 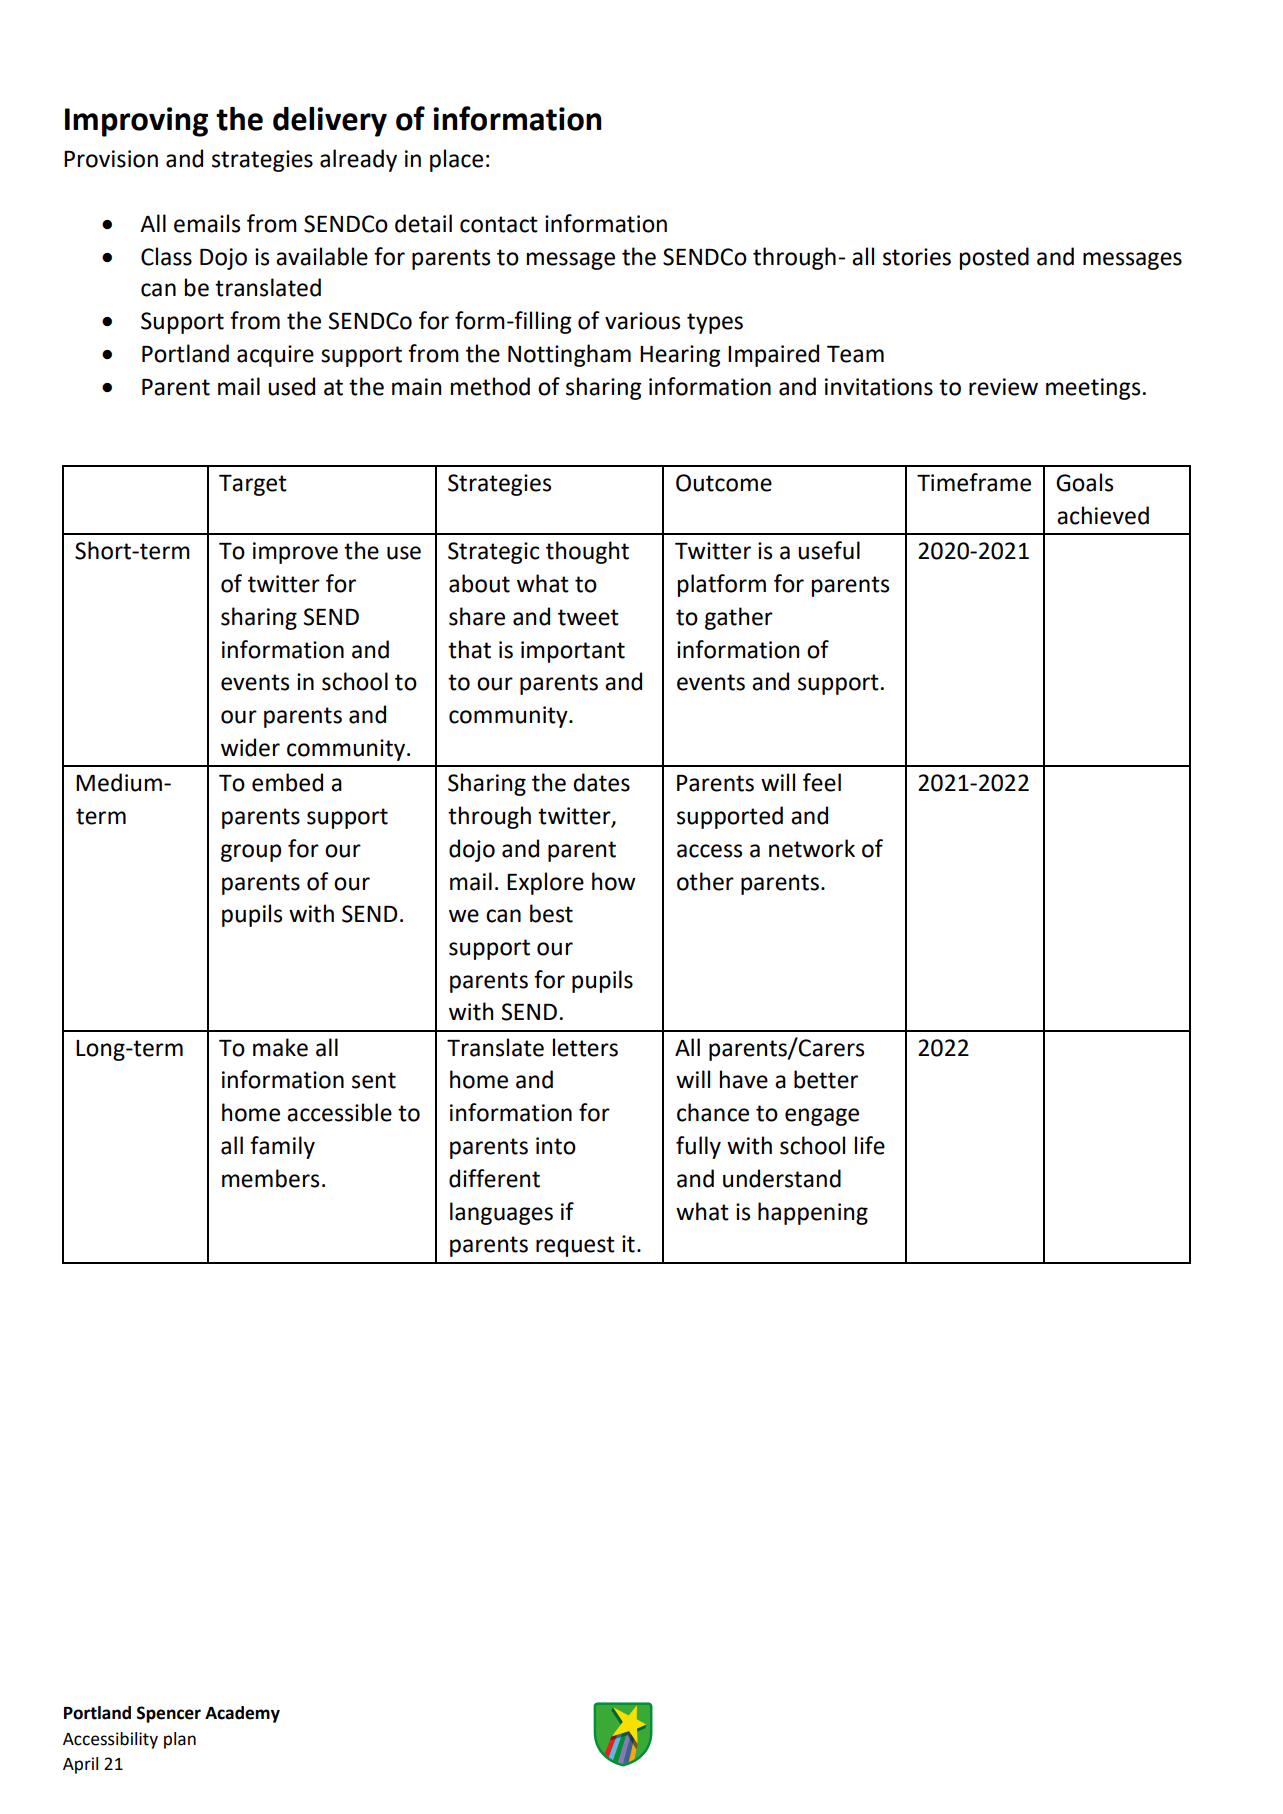 What do you see at coordinates (250, 747) in the page?
I see `wider` at bounding box center [250, 747].
